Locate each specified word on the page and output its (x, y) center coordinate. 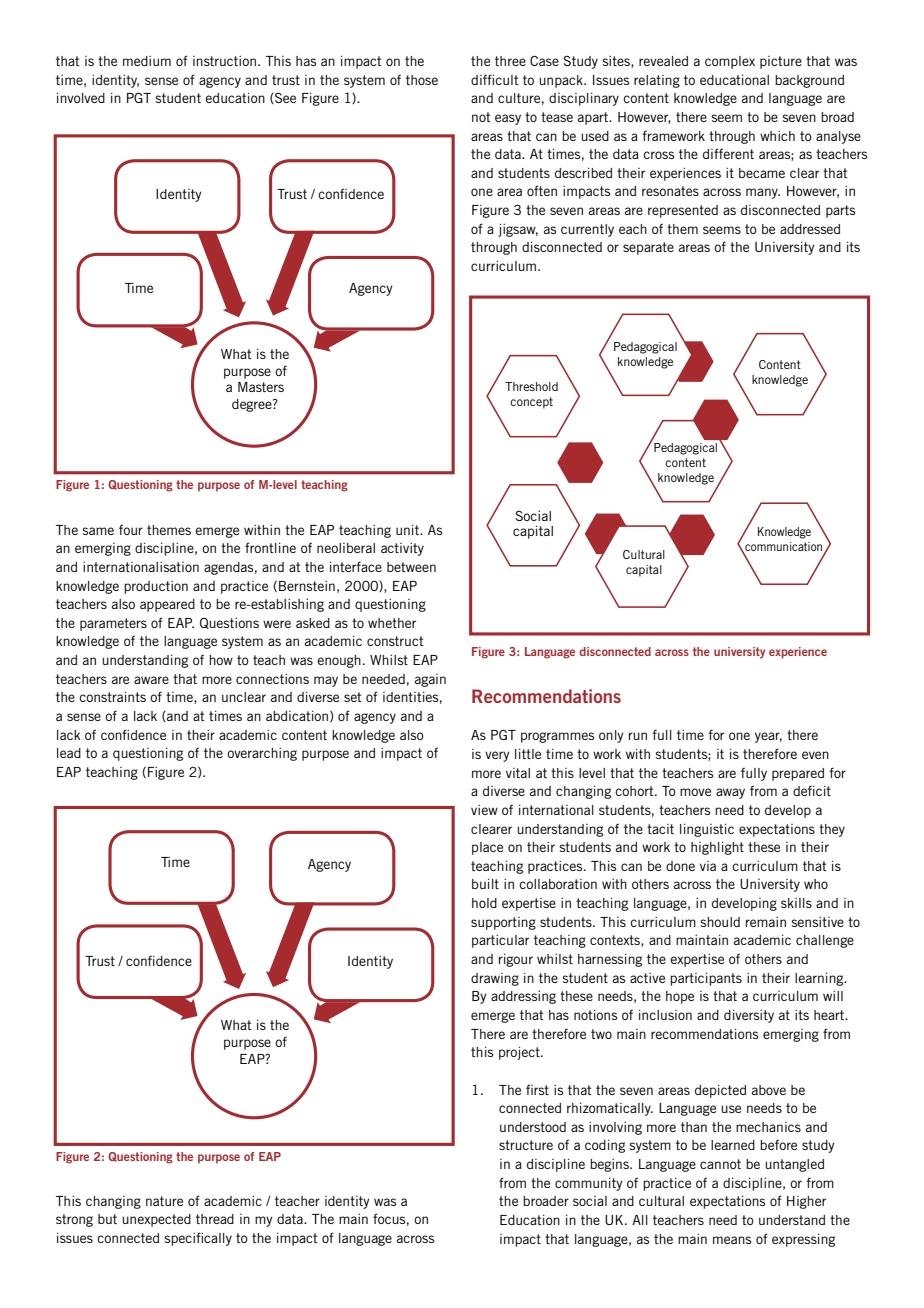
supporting (503, 923)
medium (147, 61)
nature (164, 1201)
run (638, 736)
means (732, 1240)
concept (531, 403)
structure (526, 1145)
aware (151, 680)
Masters (261, 387)
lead (69, 753)
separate (648, 248)
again (430, 680)
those (422, 80)
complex (730, 62)
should (720, 922)
